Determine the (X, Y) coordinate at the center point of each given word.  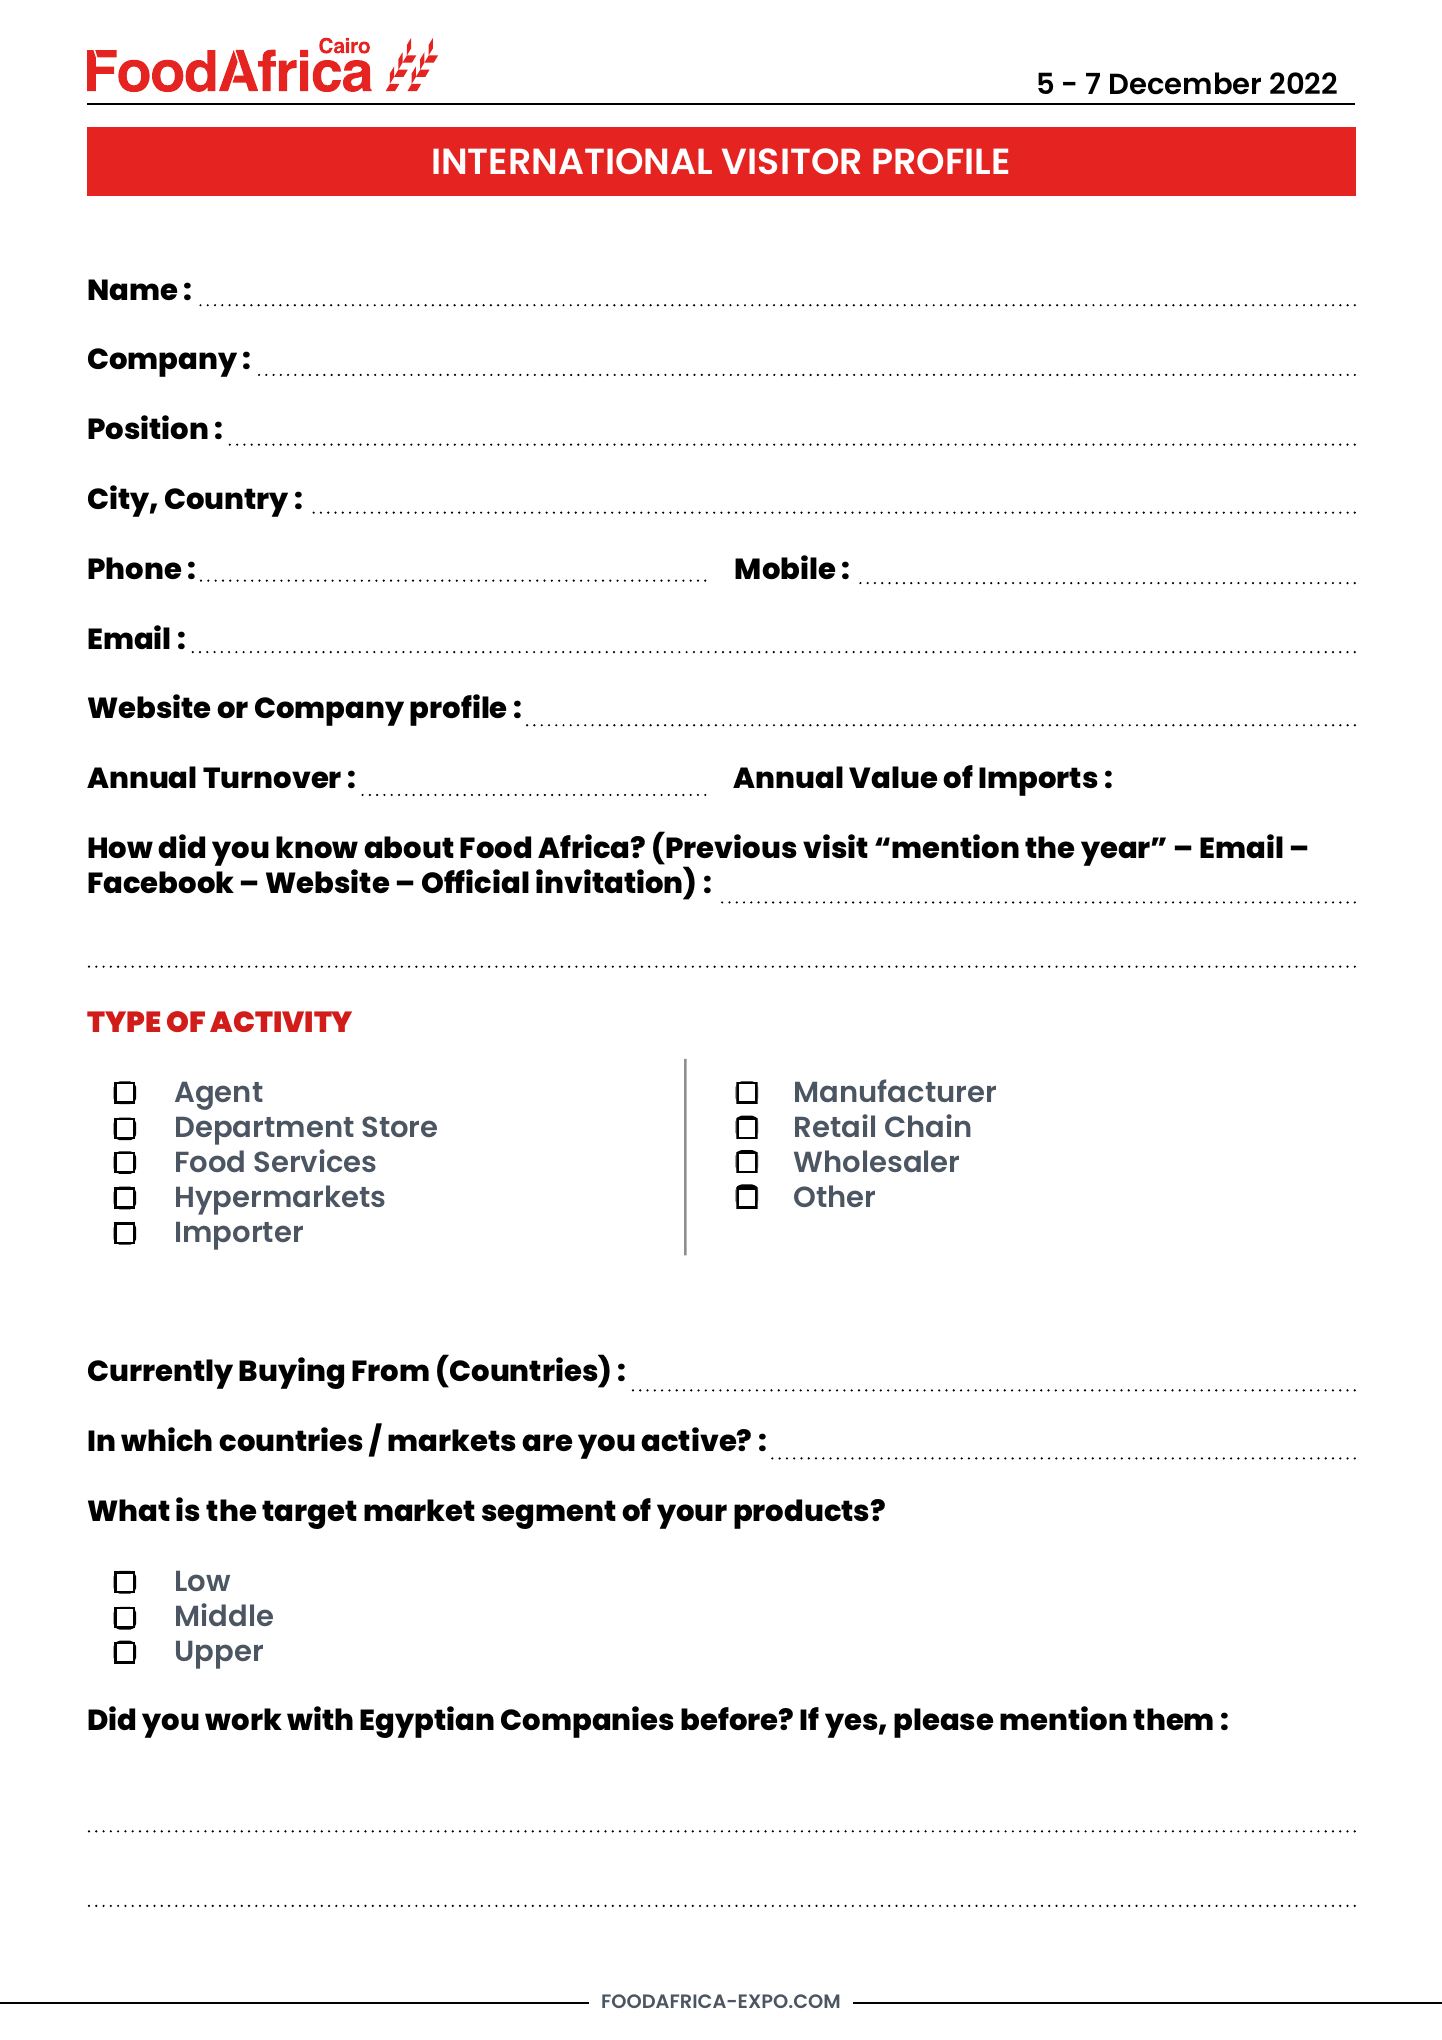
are (547, 1442)
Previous (731, 846)
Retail (835, 1125)
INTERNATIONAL (572, 161)
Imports (1038, 781)
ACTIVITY (281, 1021)
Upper (219, 1655)
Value (893, 777)
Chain (928, 1125)
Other (834, 1196)
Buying (291, 1373)
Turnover (272, 777)
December (1185, 83)
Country (226, 502)
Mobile (785, 567)
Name (133, 289)
